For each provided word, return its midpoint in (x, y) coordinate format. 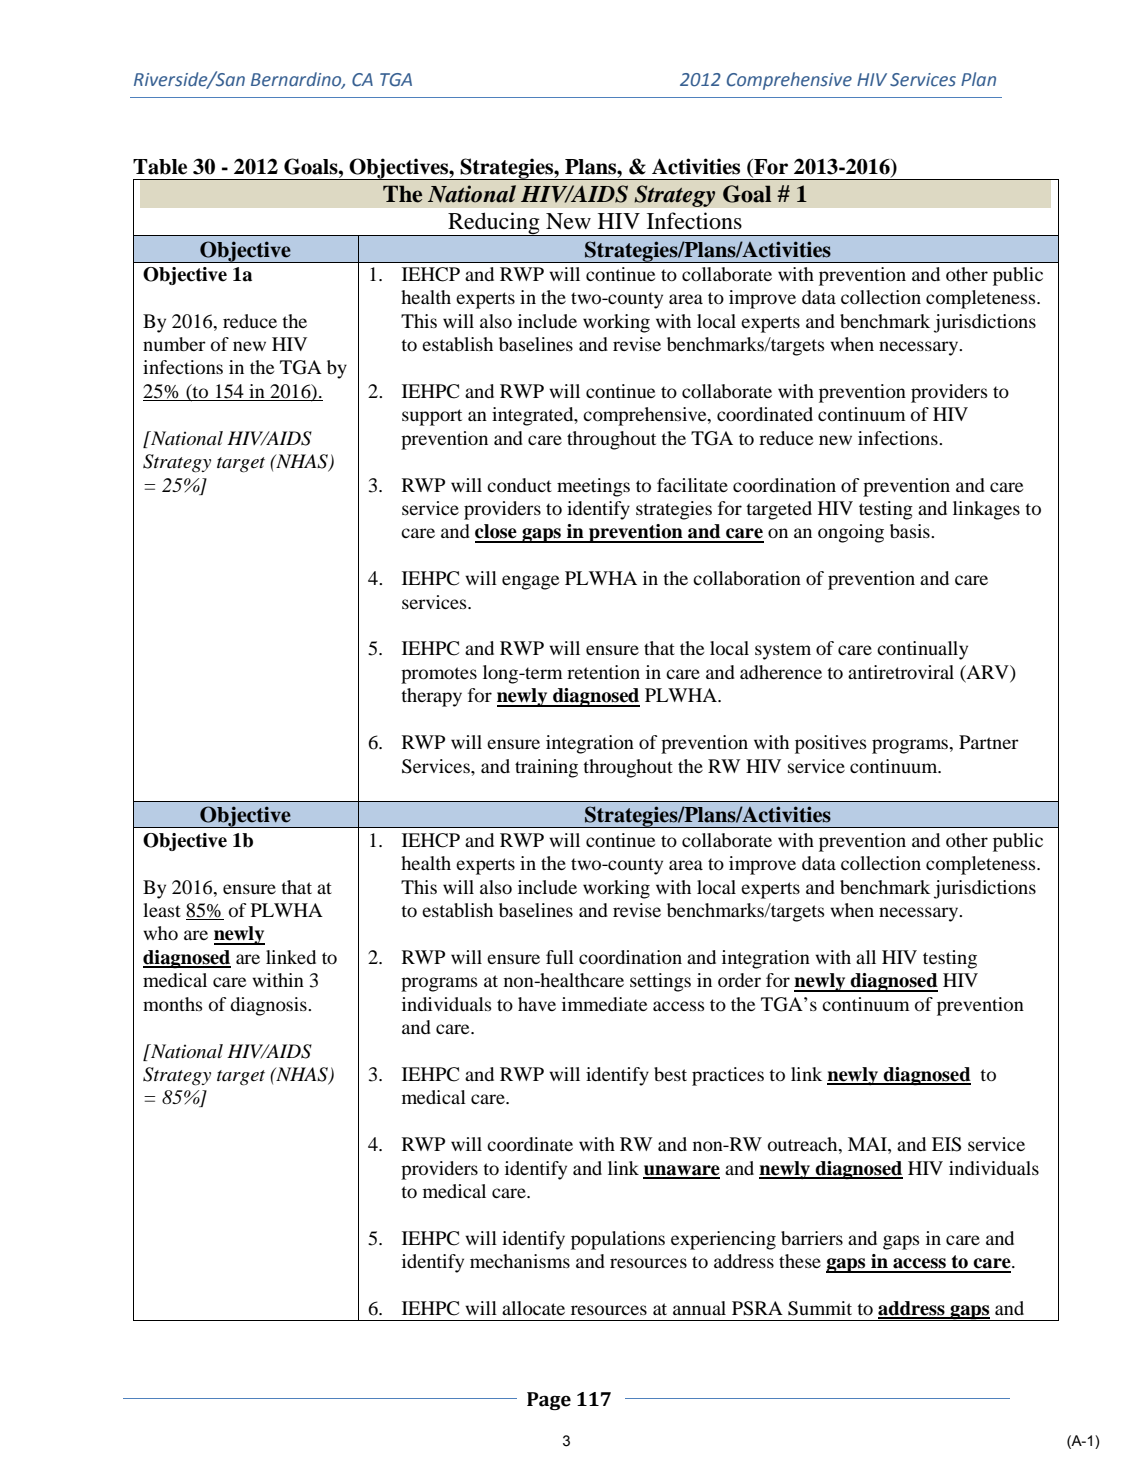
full (560, 957)
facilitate (692, 485)
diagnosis (269, 1006)
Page (549, 1401)
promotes (439, 675)
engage (530, 582)
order (739, 980)
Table (160, 167)
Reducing (494, 224)
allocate (533, 1308)
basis (911, 531)
